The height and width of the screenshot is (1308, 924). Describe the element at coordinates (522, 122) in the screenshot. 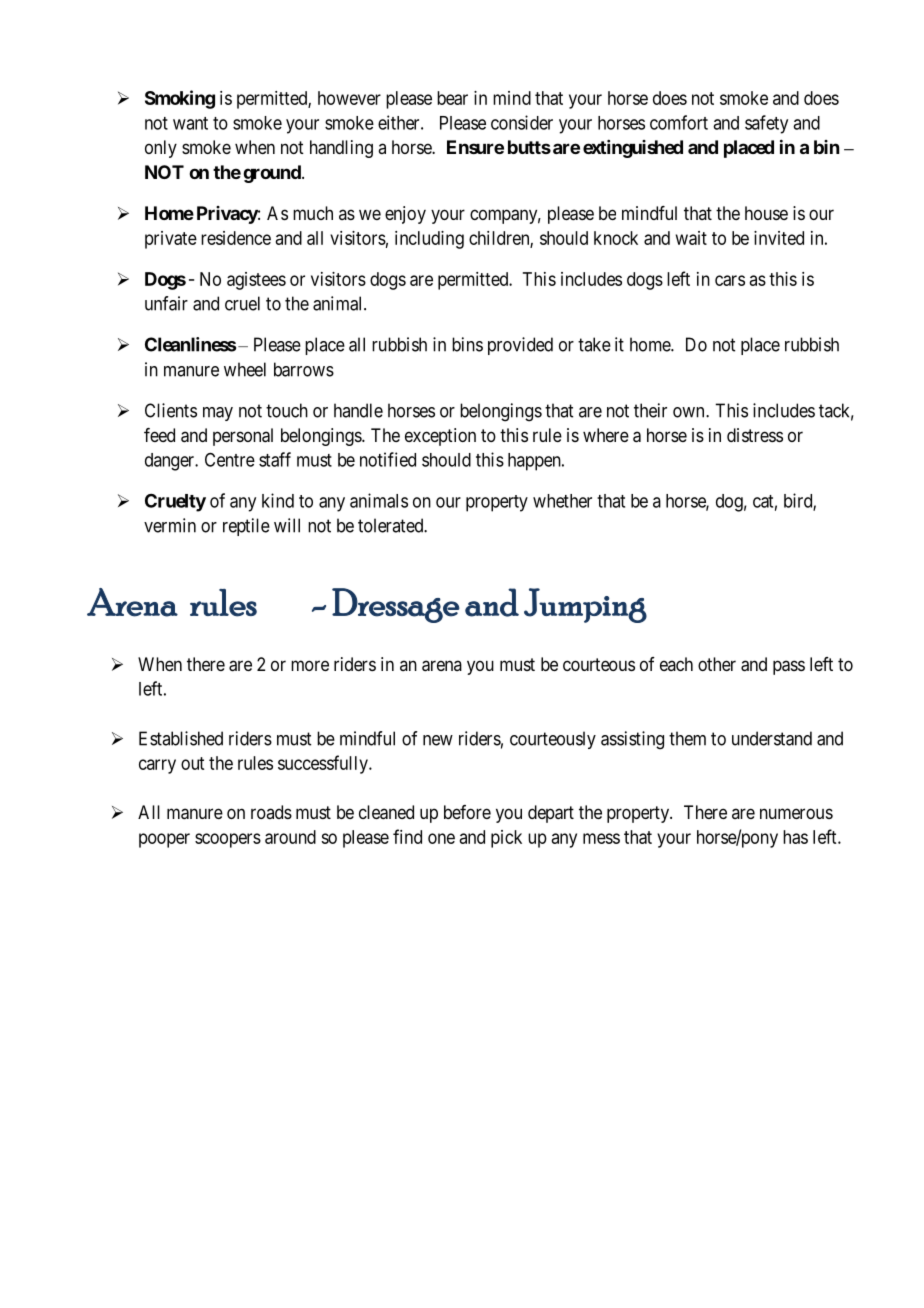

I see `consider` at that location.
